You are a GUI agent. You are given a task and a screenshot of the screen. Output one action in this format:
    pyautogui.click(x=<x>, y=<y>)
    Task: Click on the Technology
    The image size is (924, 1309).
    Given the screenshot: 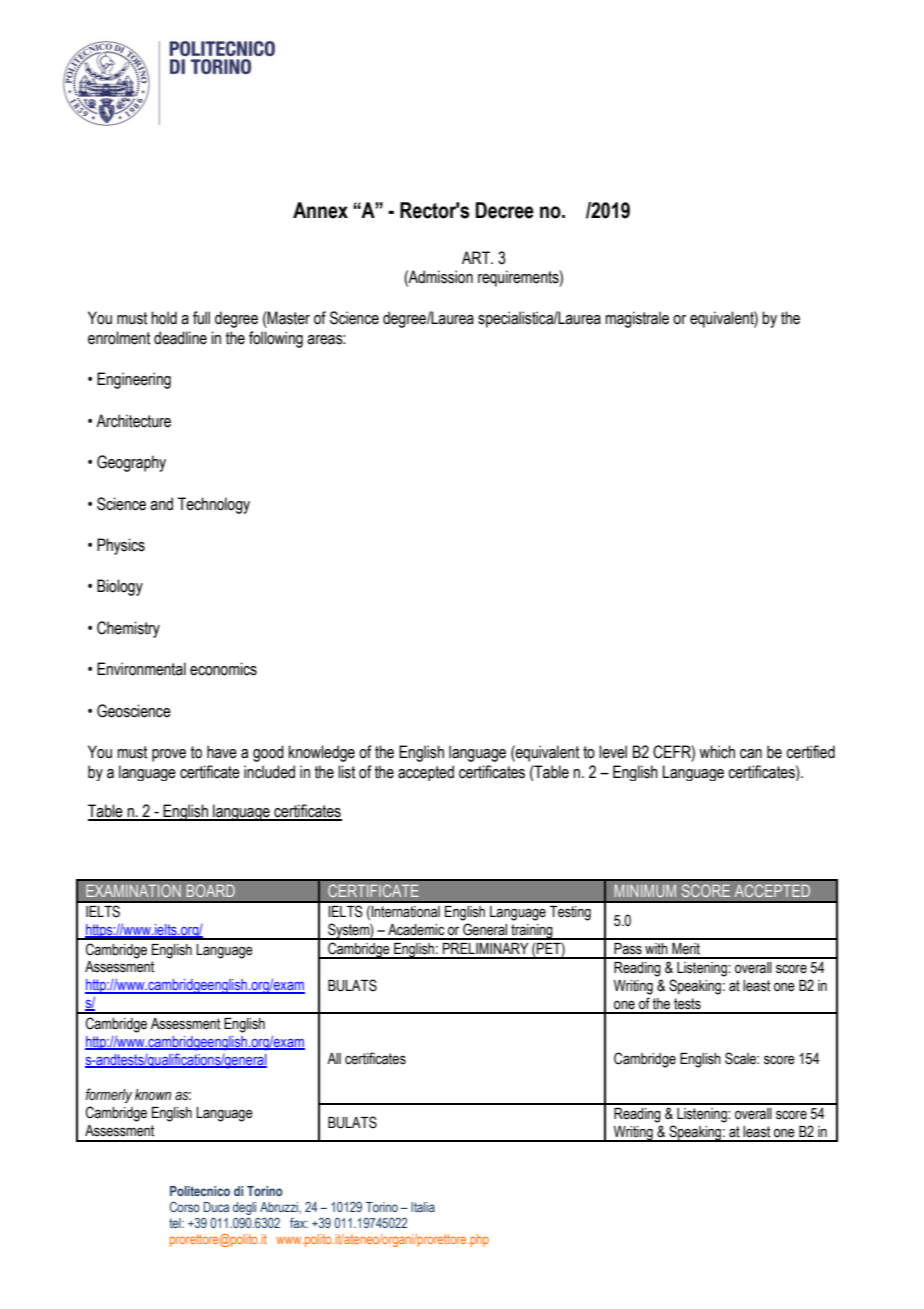 What is the action you would take?
    pyautogui.click(x=214, y=505)
